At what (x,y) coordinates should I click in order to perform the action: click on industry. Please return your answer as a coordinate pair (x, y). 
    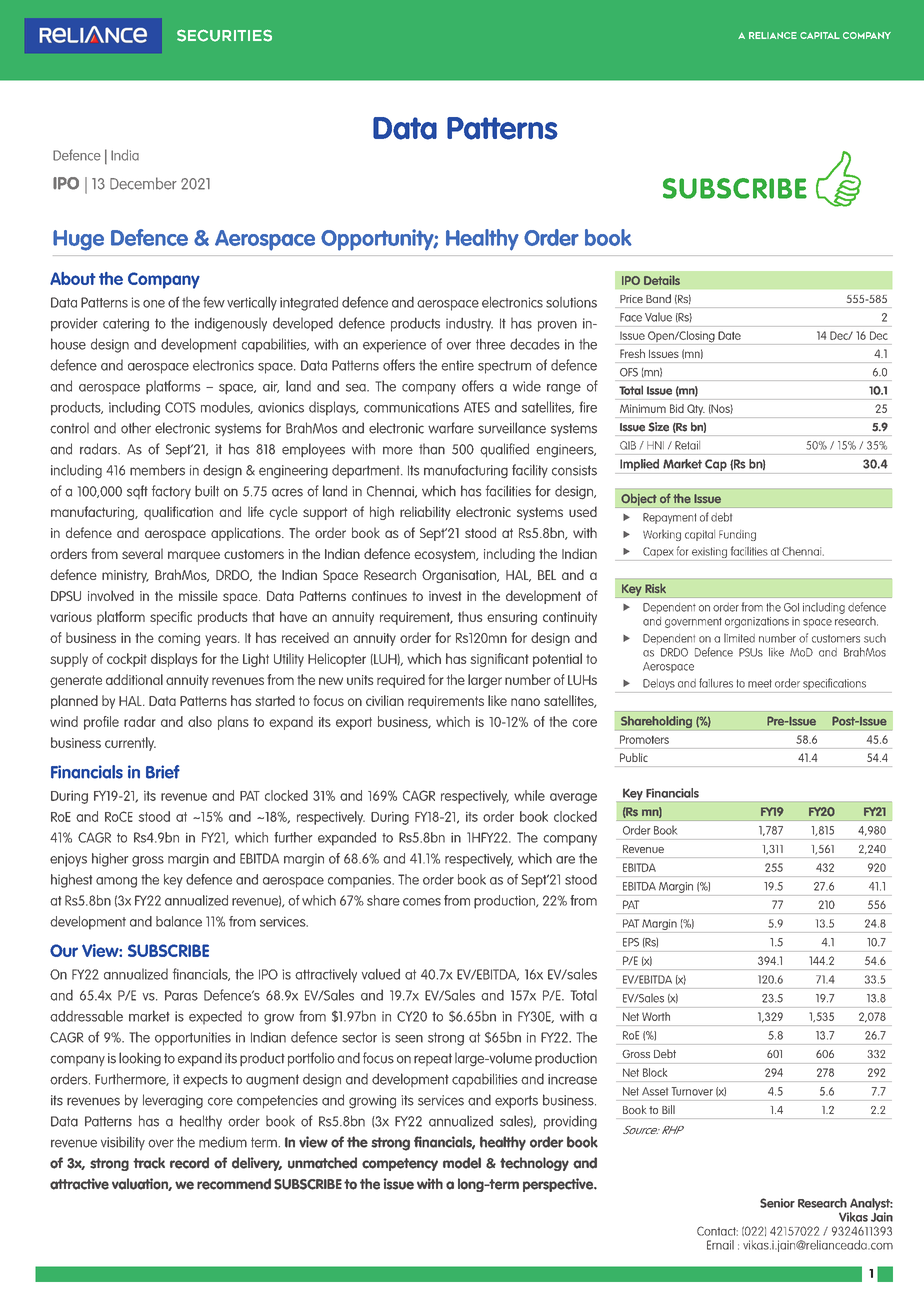
    Looking at the image, I should click on (469, 325).
